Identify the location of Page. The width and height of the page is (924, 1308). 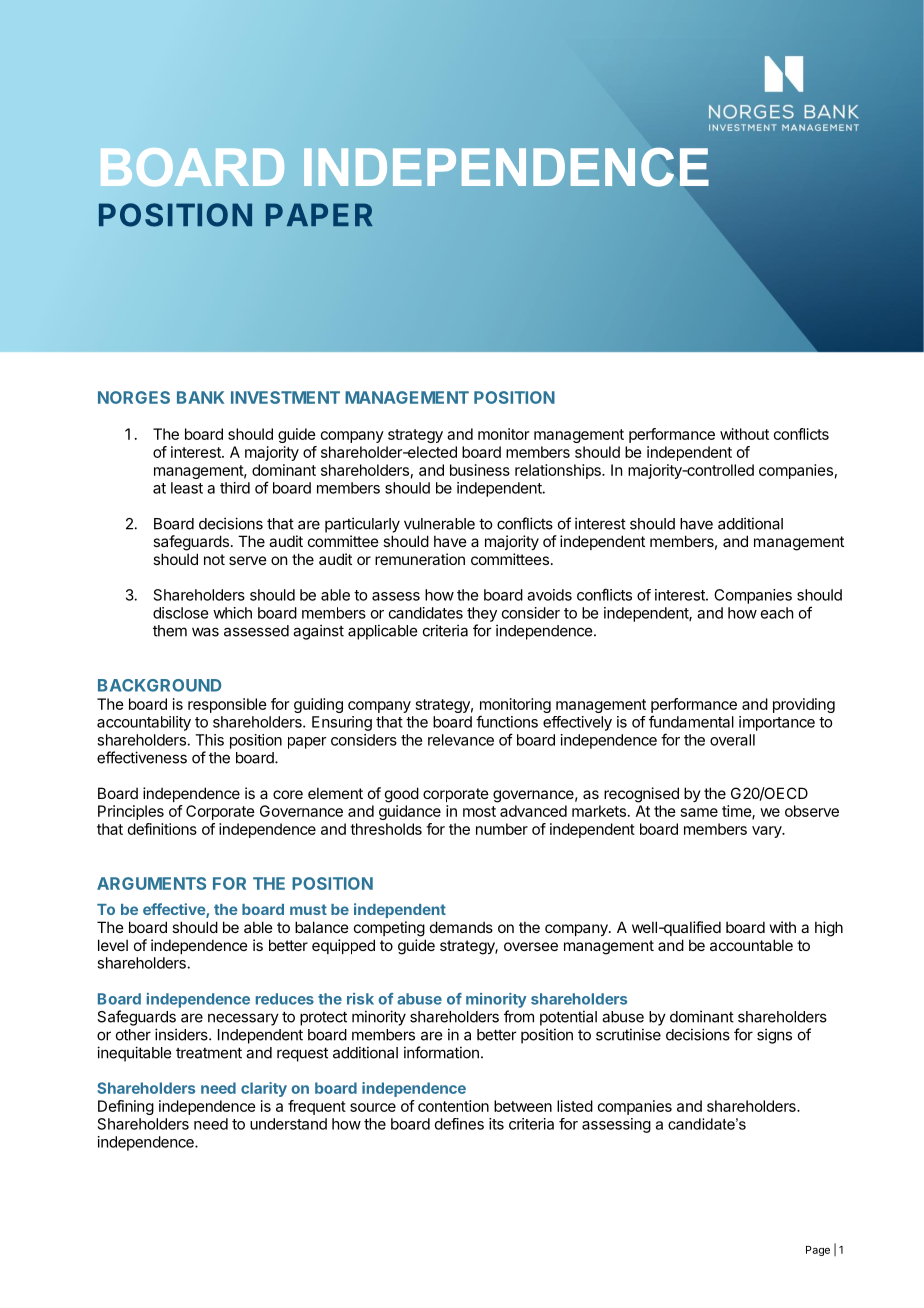
(818, 1251).
